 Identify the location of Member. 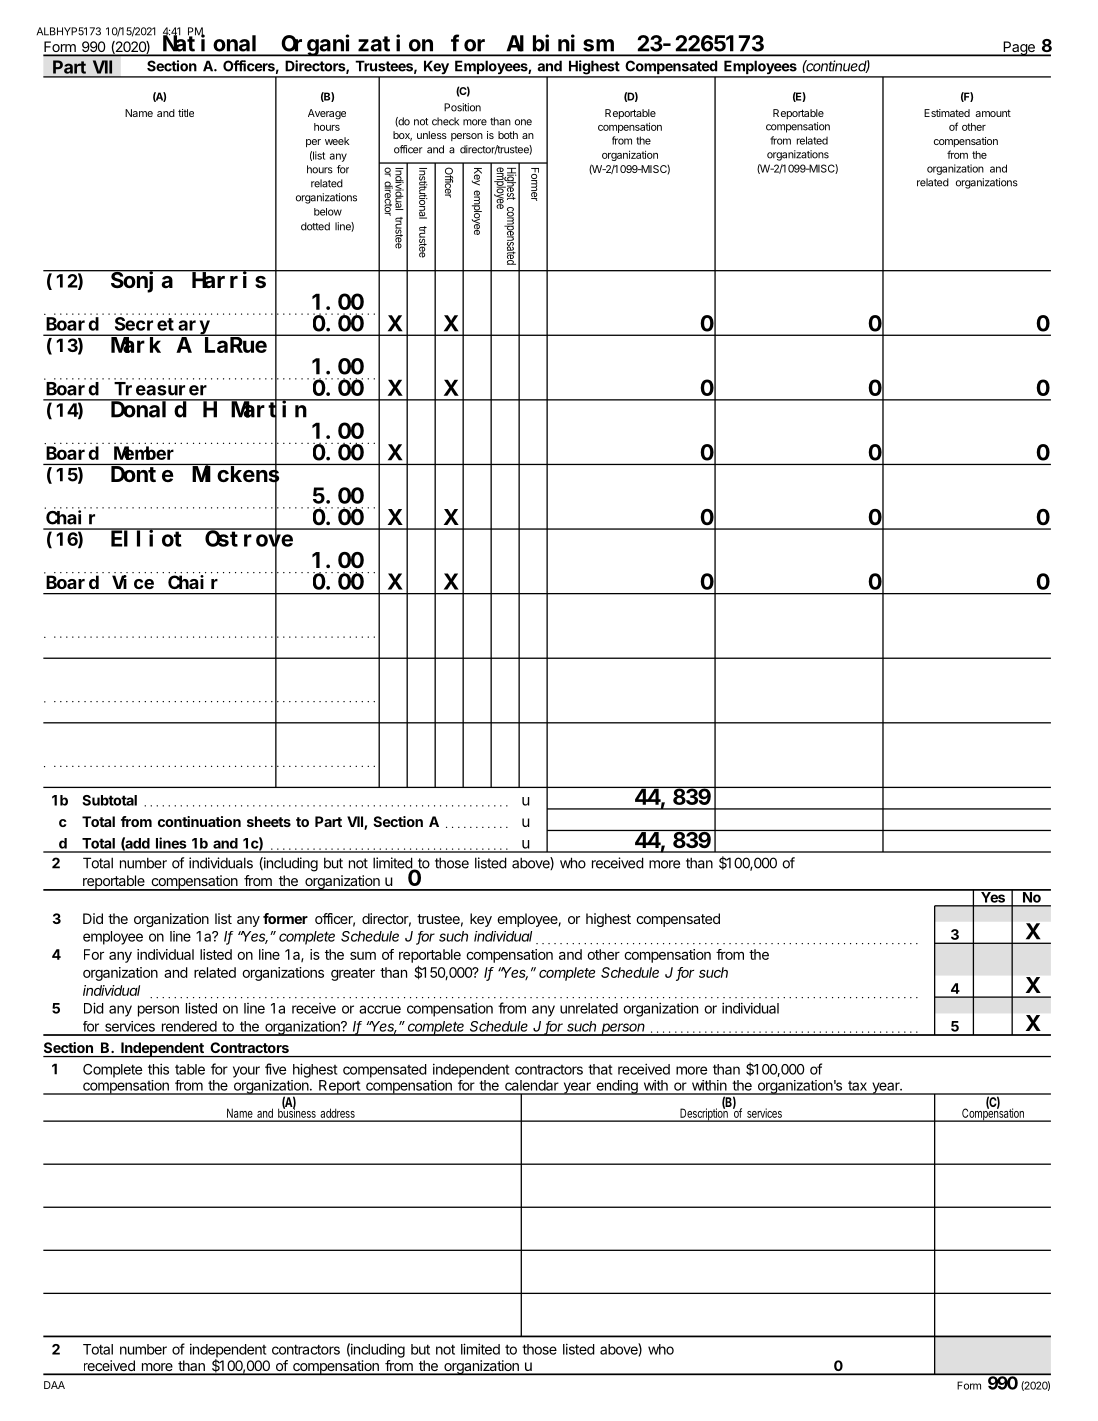
(144, 453).
